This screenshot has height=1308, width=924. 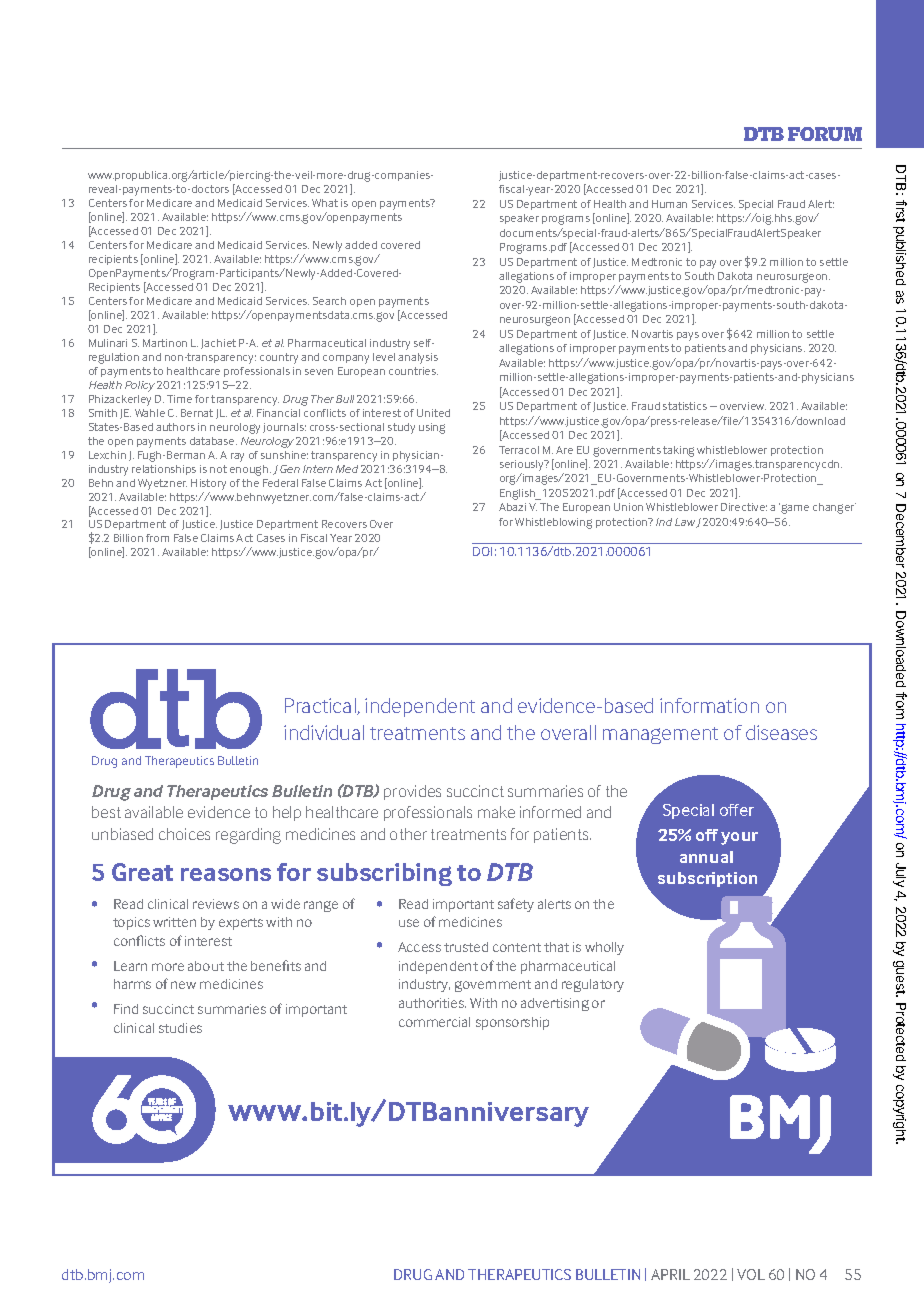 What do you see at coordinates (707, 879) in the screenshot?
I see `subscription` at bounding box center [707, 879].
